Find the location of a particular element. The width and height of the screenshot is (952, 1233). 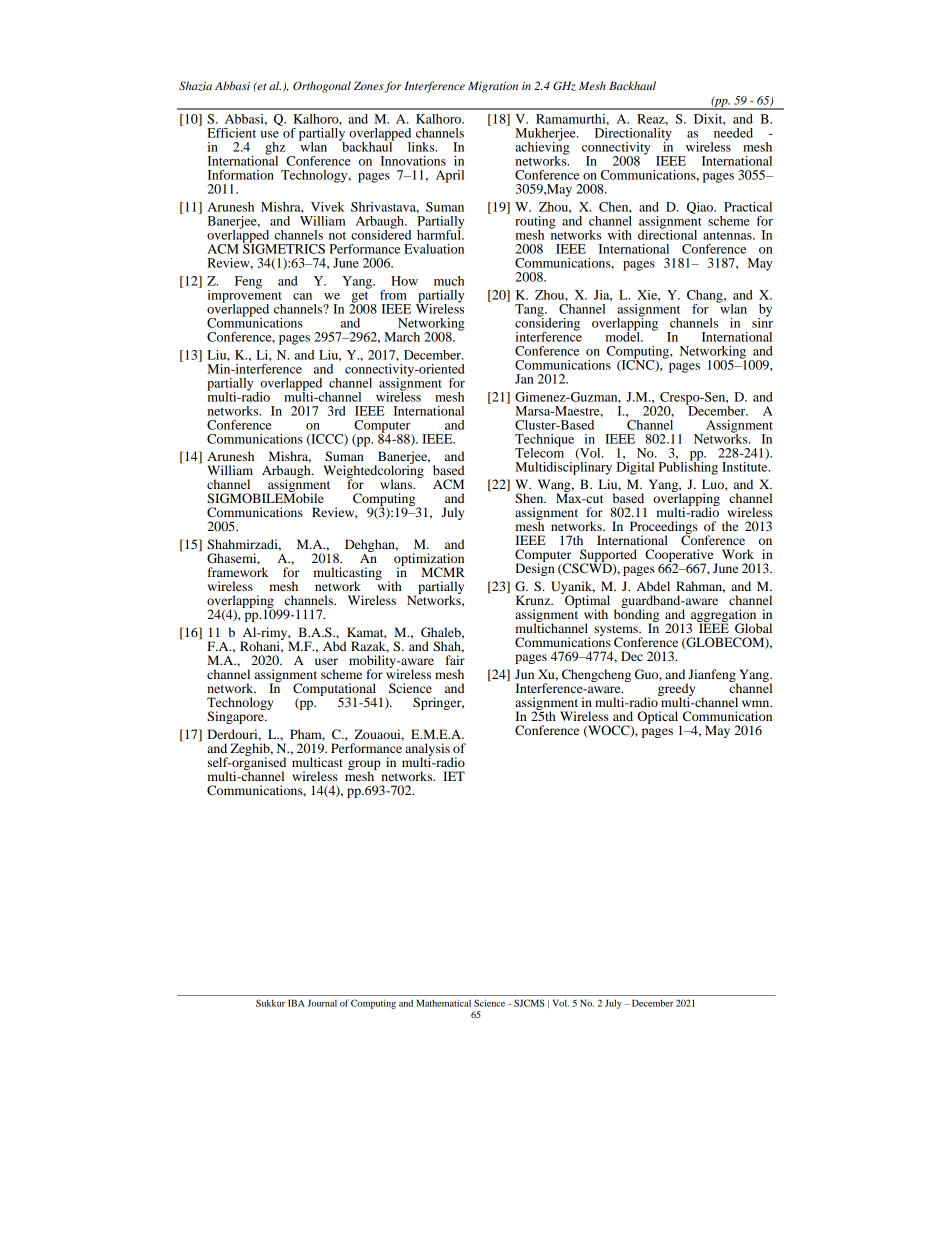

much is located at coordinates (449, 281).
